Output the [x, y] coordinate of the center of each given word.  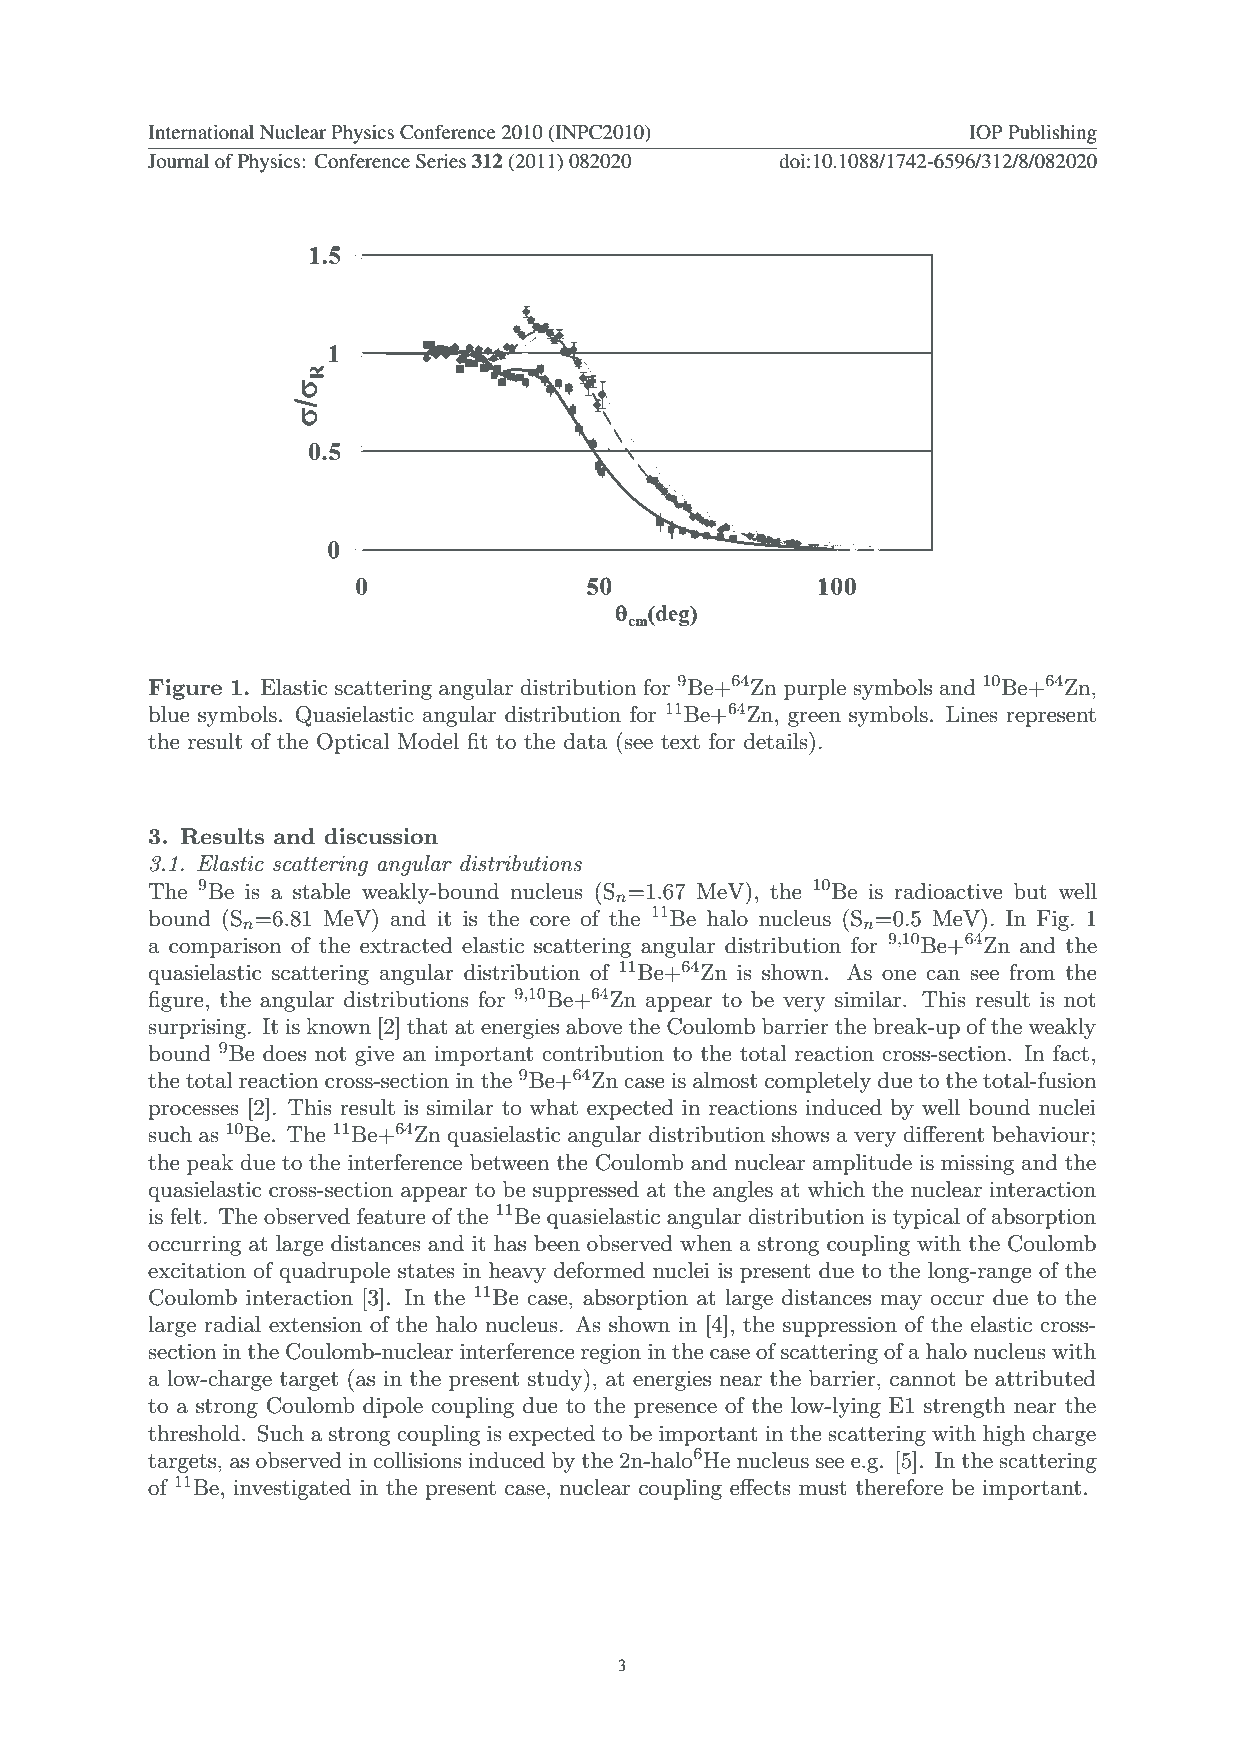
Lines [972, 714]
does [284, 1053]
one [899, 975]
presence [675, 1410]
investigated [292, 1489]
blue [169, 714]
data [586, 741]
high [1004, 1435]
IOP [986, 132]
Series [441, 161]
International [201, 132]
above [594, 1026]
